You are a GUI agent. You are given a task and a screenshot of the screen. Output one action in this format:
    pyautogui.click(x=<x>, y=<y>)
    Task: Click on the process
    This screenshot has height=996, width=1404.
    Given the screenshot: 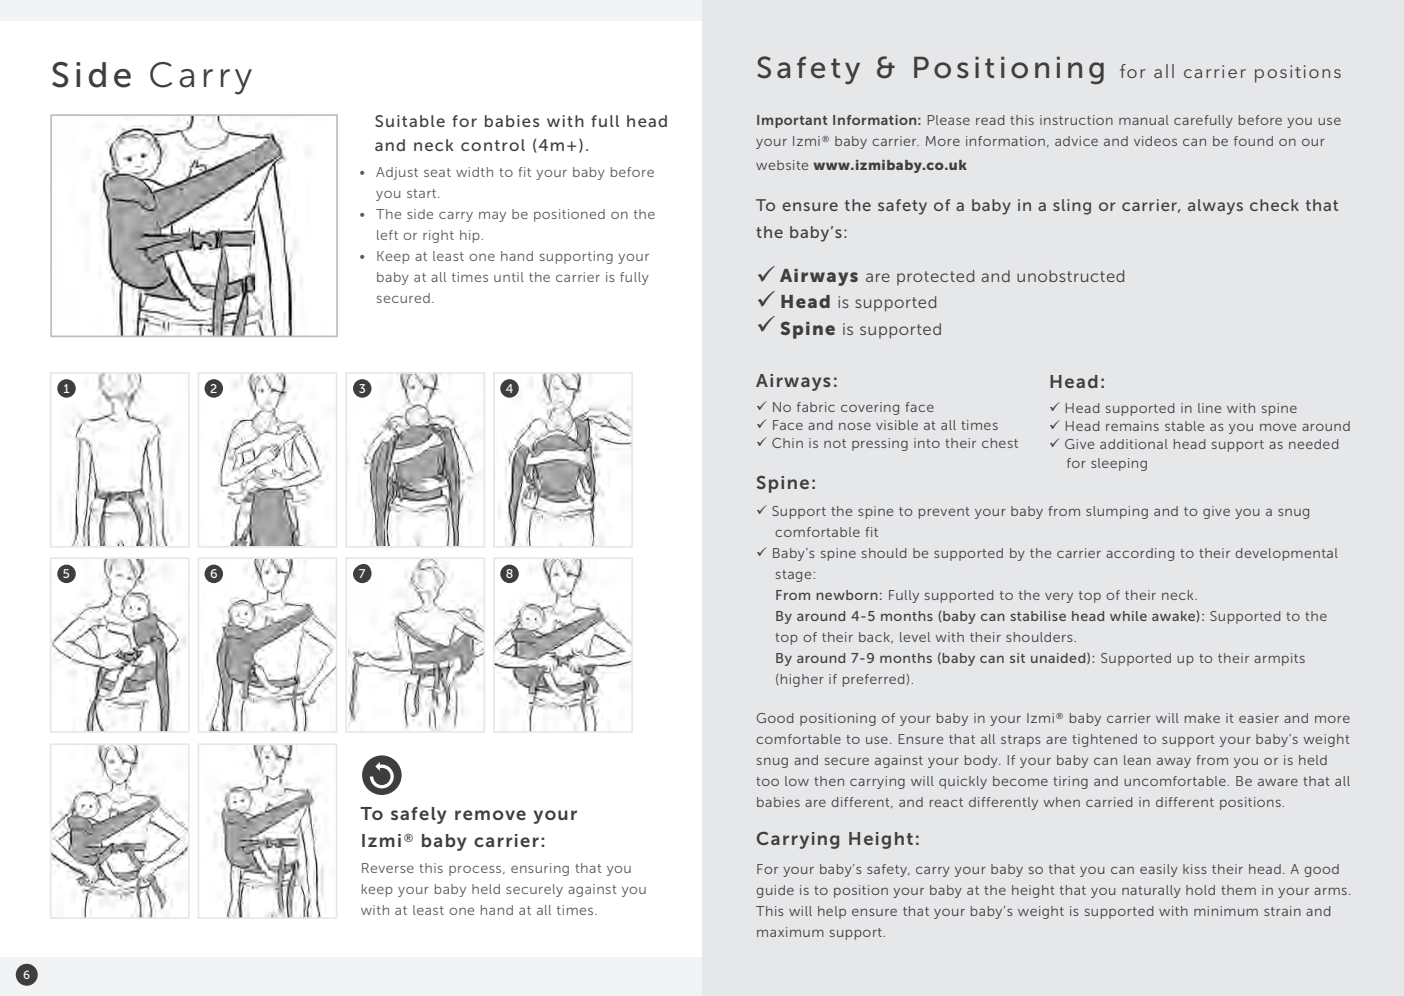 What is the action you would take?
    pyautogui.click(x=476, y=870)
